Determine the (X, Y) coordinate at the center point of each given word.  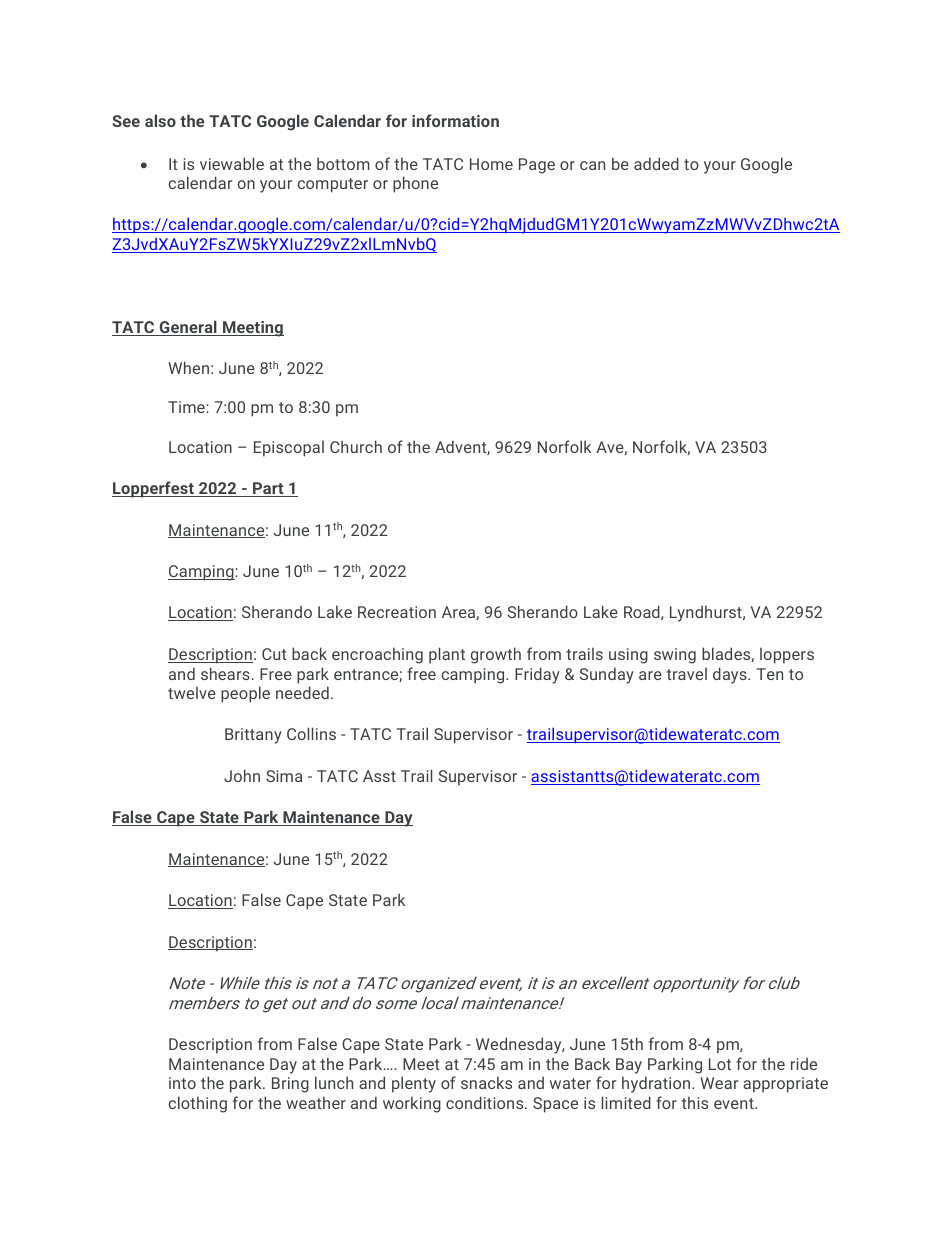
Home (491, 164)
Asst (379, 776)
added (656, 163)
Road (643, 612)
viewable (232, 163)
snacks (486, 1082)
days (731, 675)
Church (356, 446)
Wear (719, 1083)
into (182, 1083)
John (242, 775)
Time (187, 407)
